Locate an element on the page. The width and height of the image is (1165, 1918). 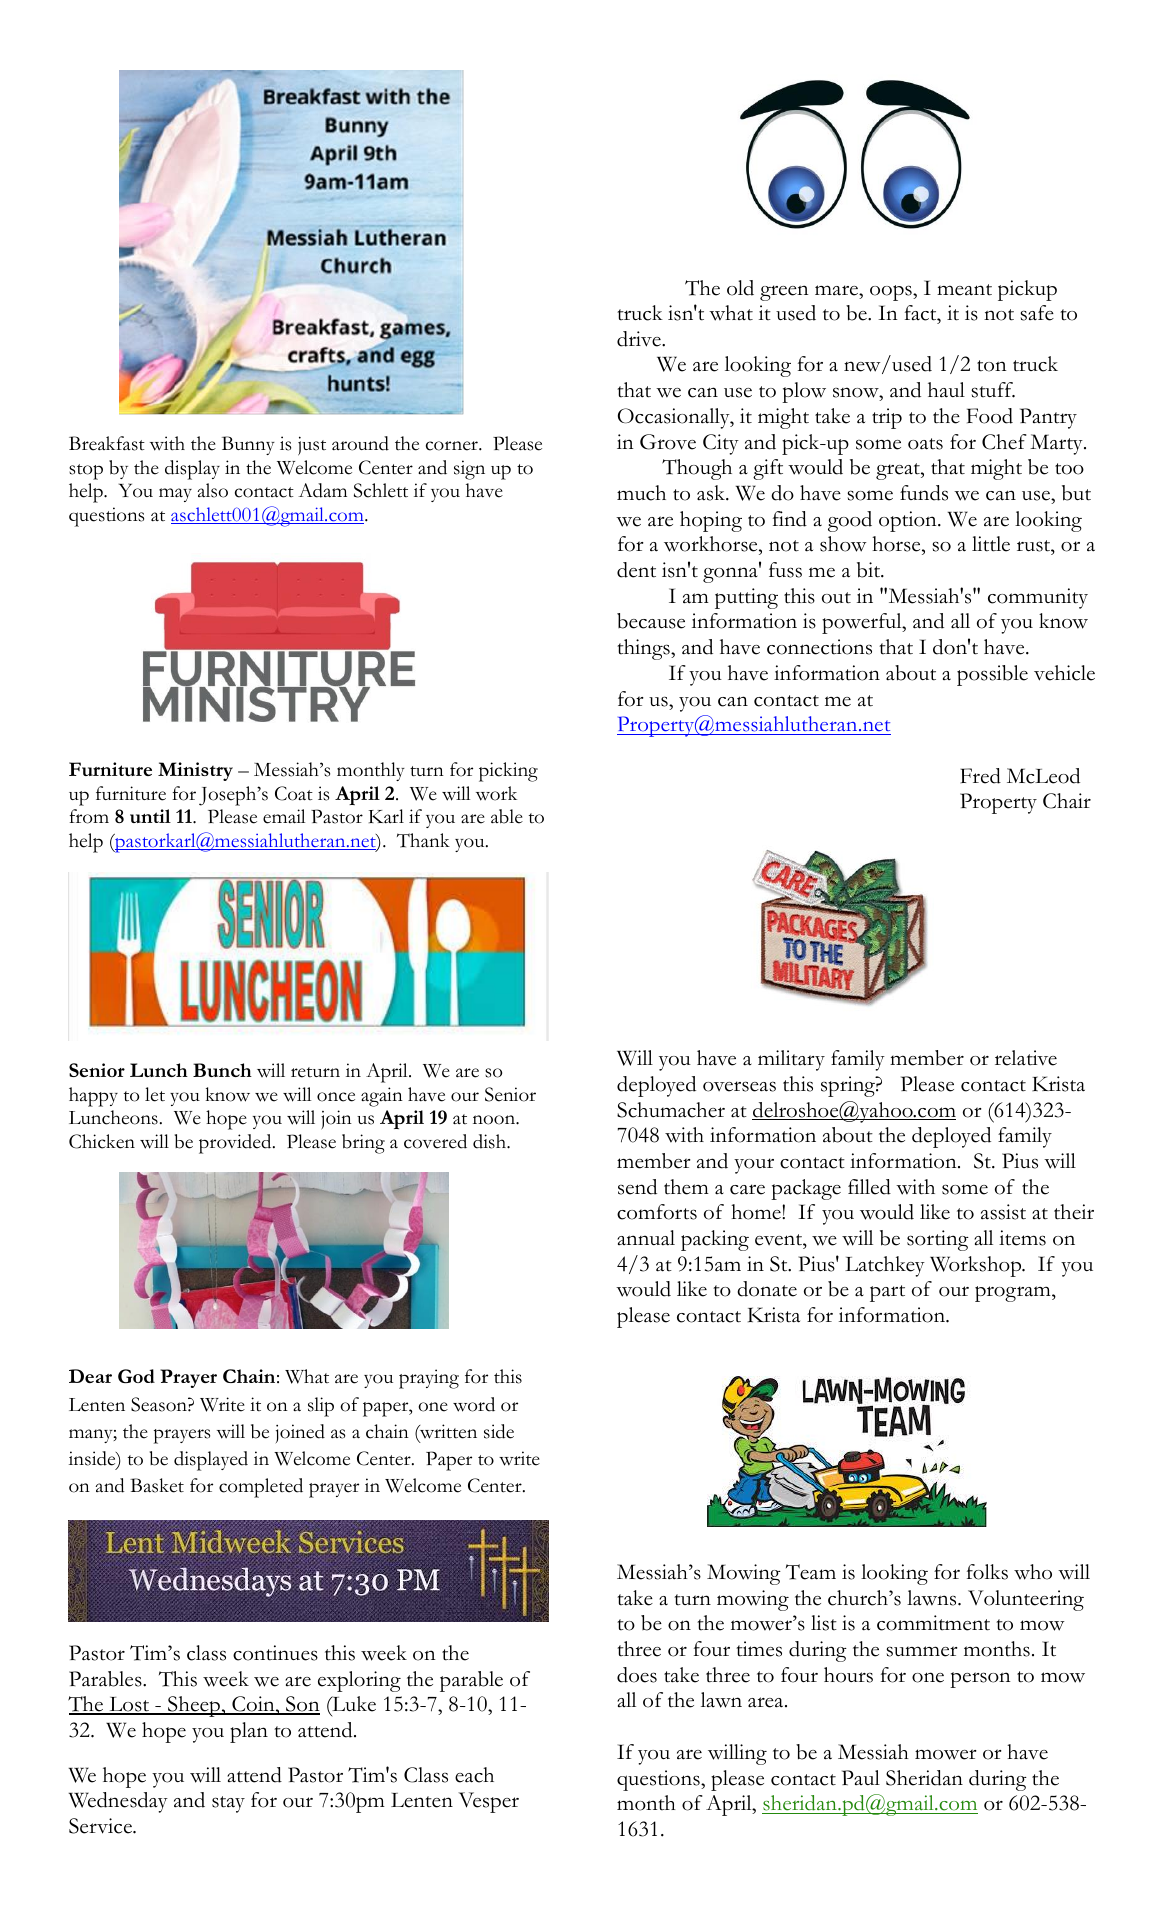
Vesper is located at coordinates (488, 1802).
